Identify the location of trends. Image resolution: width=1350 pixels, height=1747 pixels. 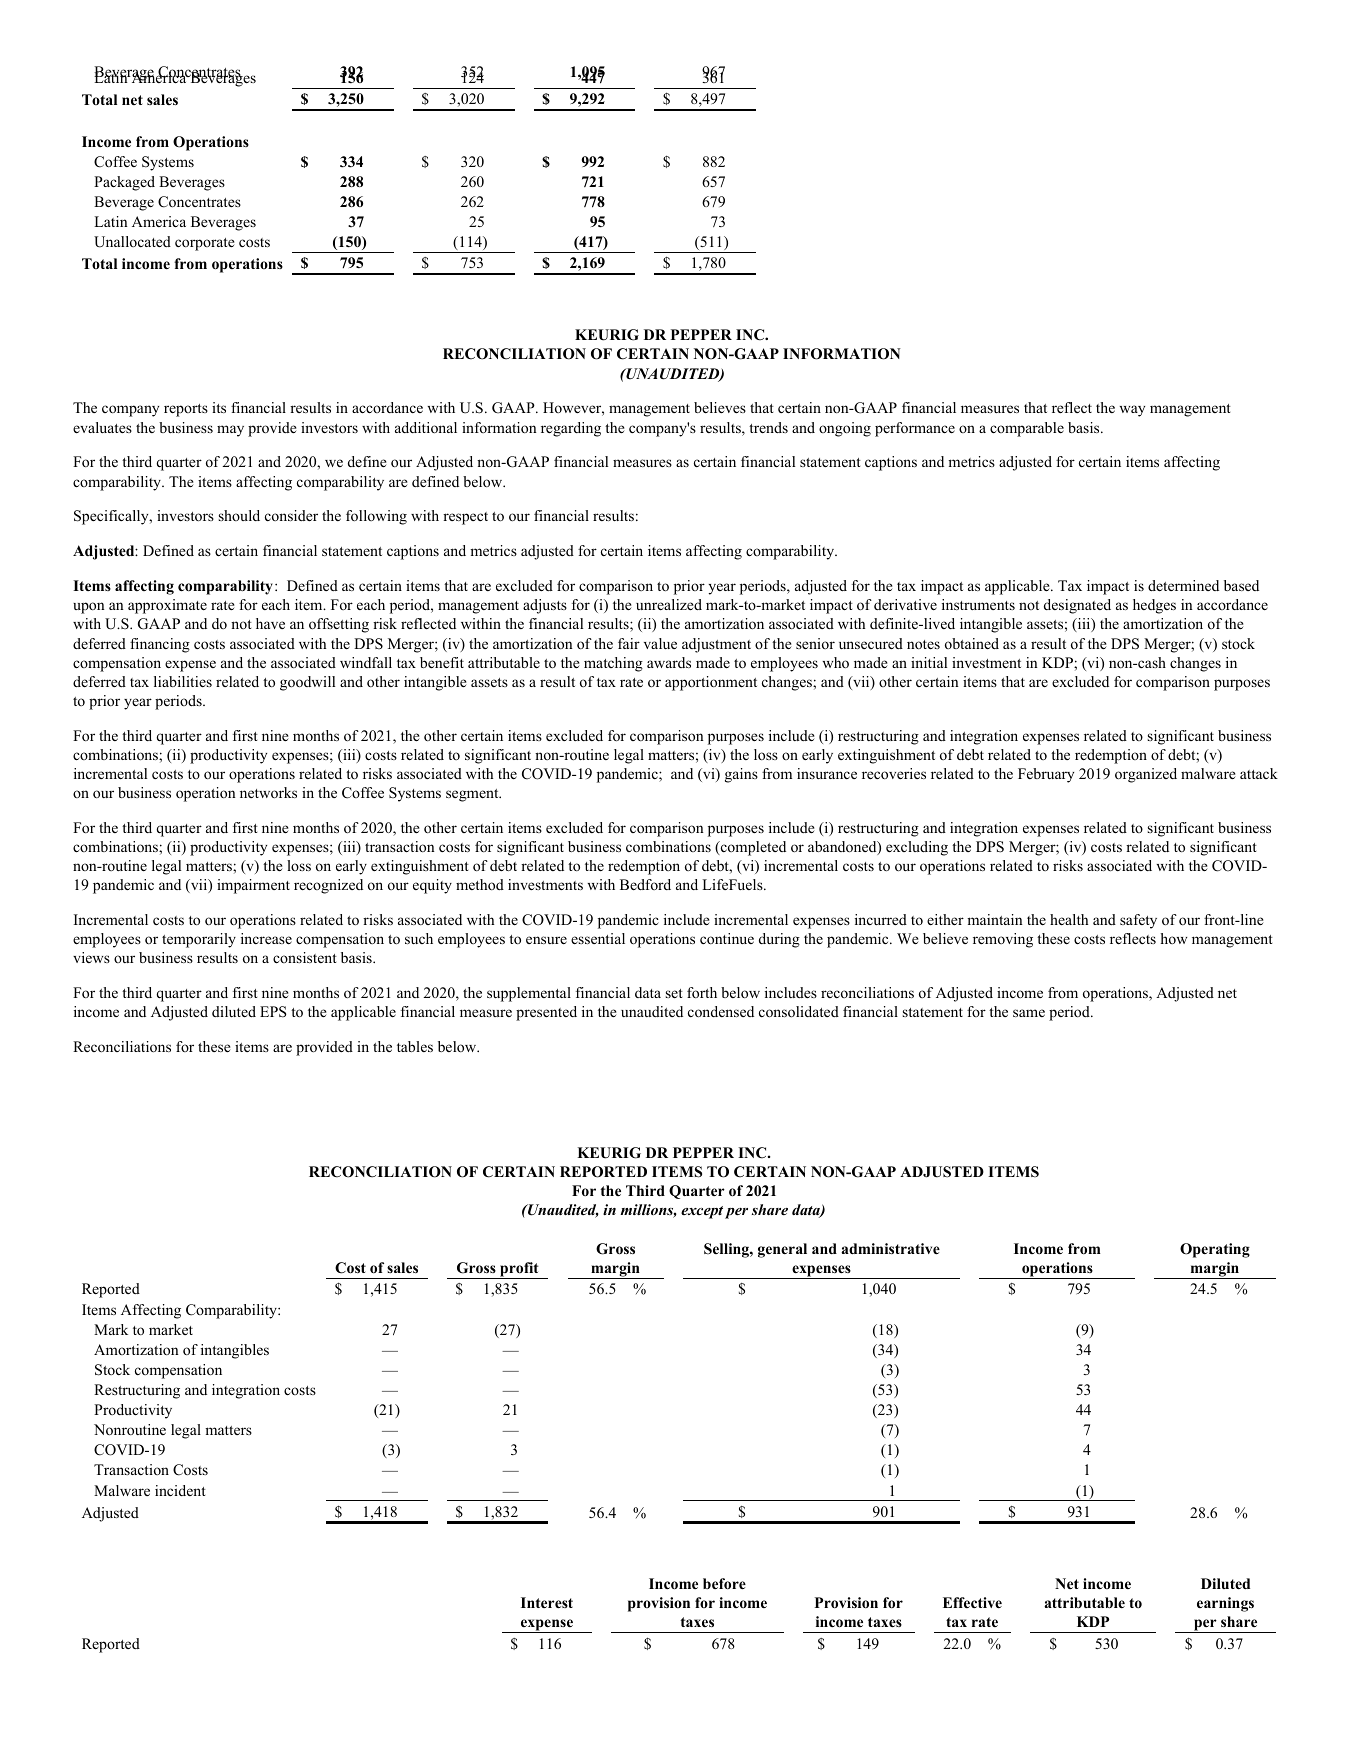
(768, 427).
